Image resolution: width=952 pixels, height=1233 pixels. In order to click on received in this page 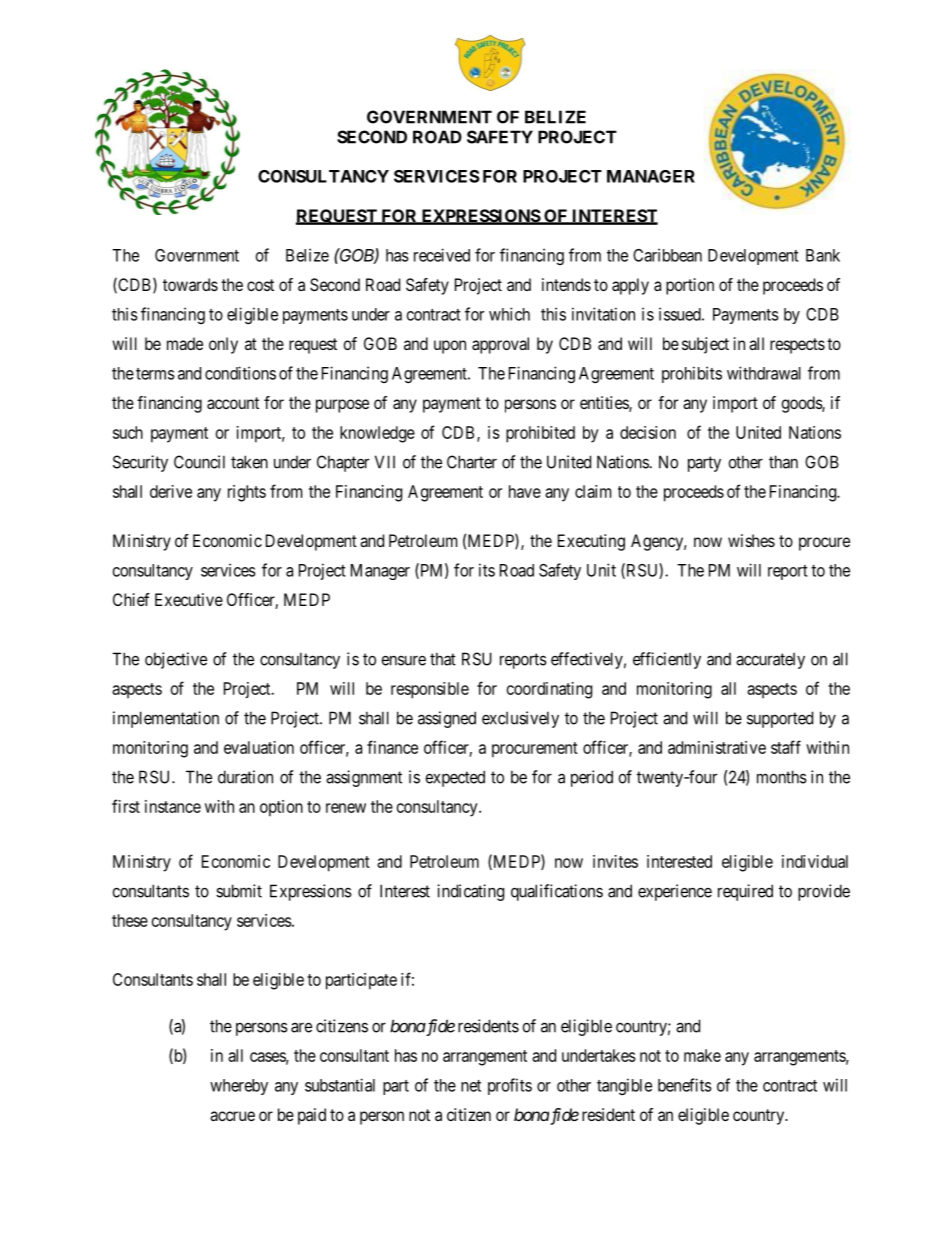, I will do `click(442, 255)`.
